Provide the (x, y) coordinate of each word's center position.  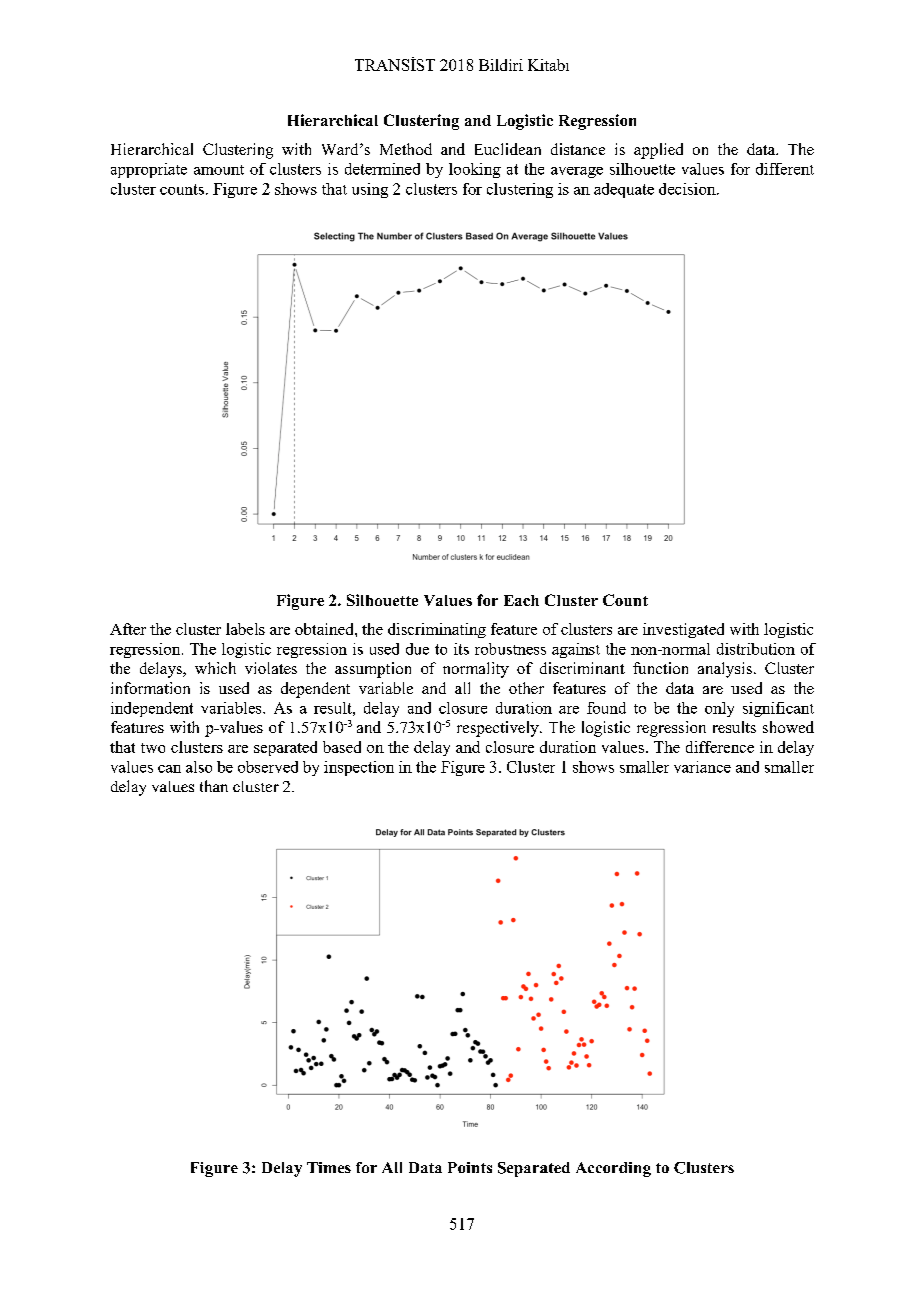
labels (245, 629)
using (370, 190)
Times (329, 1167)
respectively (499, 729)
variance (702, 767)
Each (521, 600)
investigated (683, 630)
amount (219, 170)
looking (475, 170)
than (214, 786)
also (199, 767)
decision (688, 189)
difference (720, 747)
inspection (359, 768)
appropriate (149, 170)
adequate (624, 190)
